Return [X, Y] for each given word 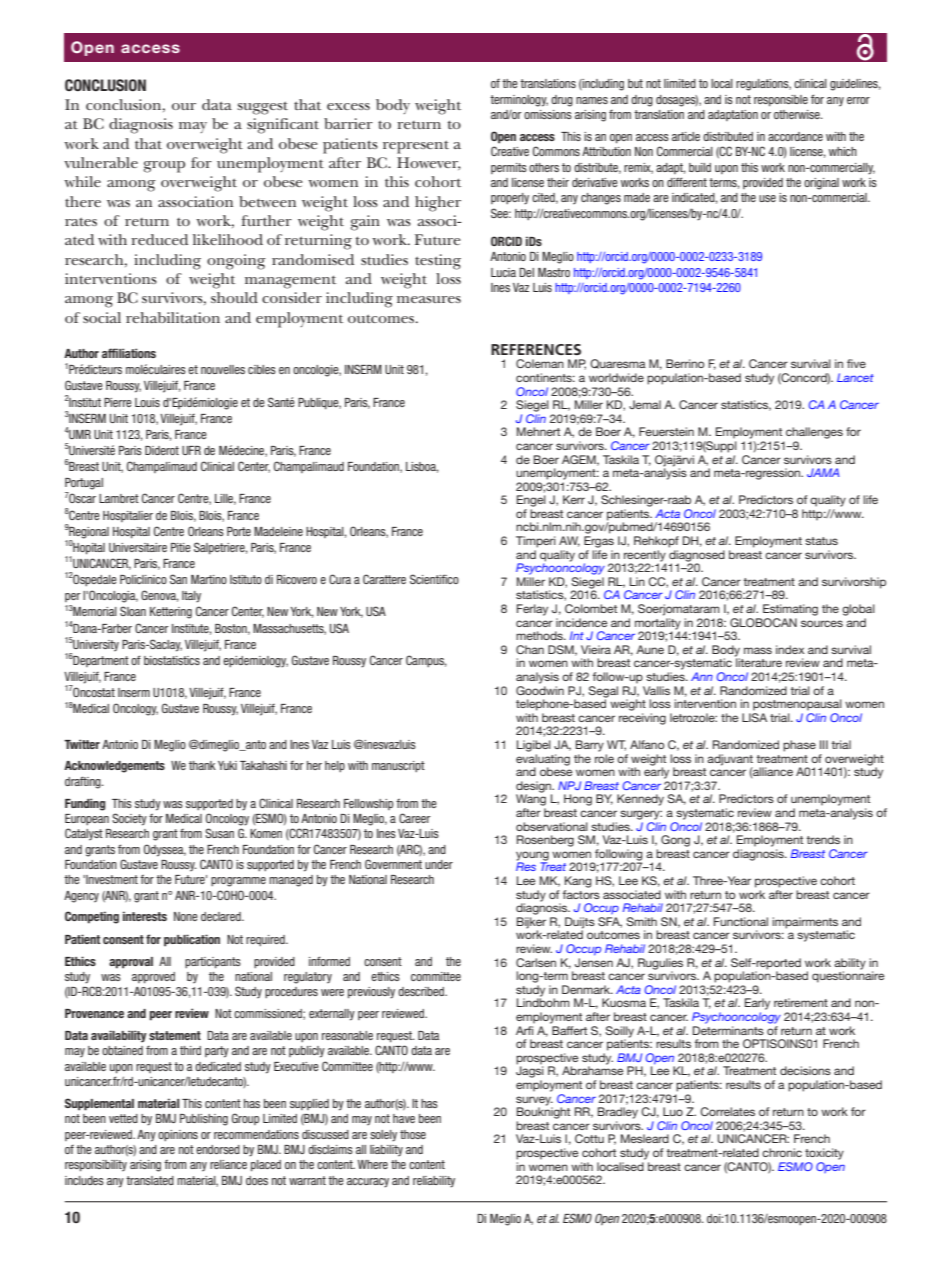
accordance [795, 136]
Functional [741, 921]
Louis [147, 402]
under [439, 864]
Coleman [540, 363]
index [790, 649]
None [186, 916]
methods [540, 635]
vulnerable [101, 162]
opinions [178, 1135]
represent [416, 147]
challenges [814, 433]
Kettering [171, 613]
